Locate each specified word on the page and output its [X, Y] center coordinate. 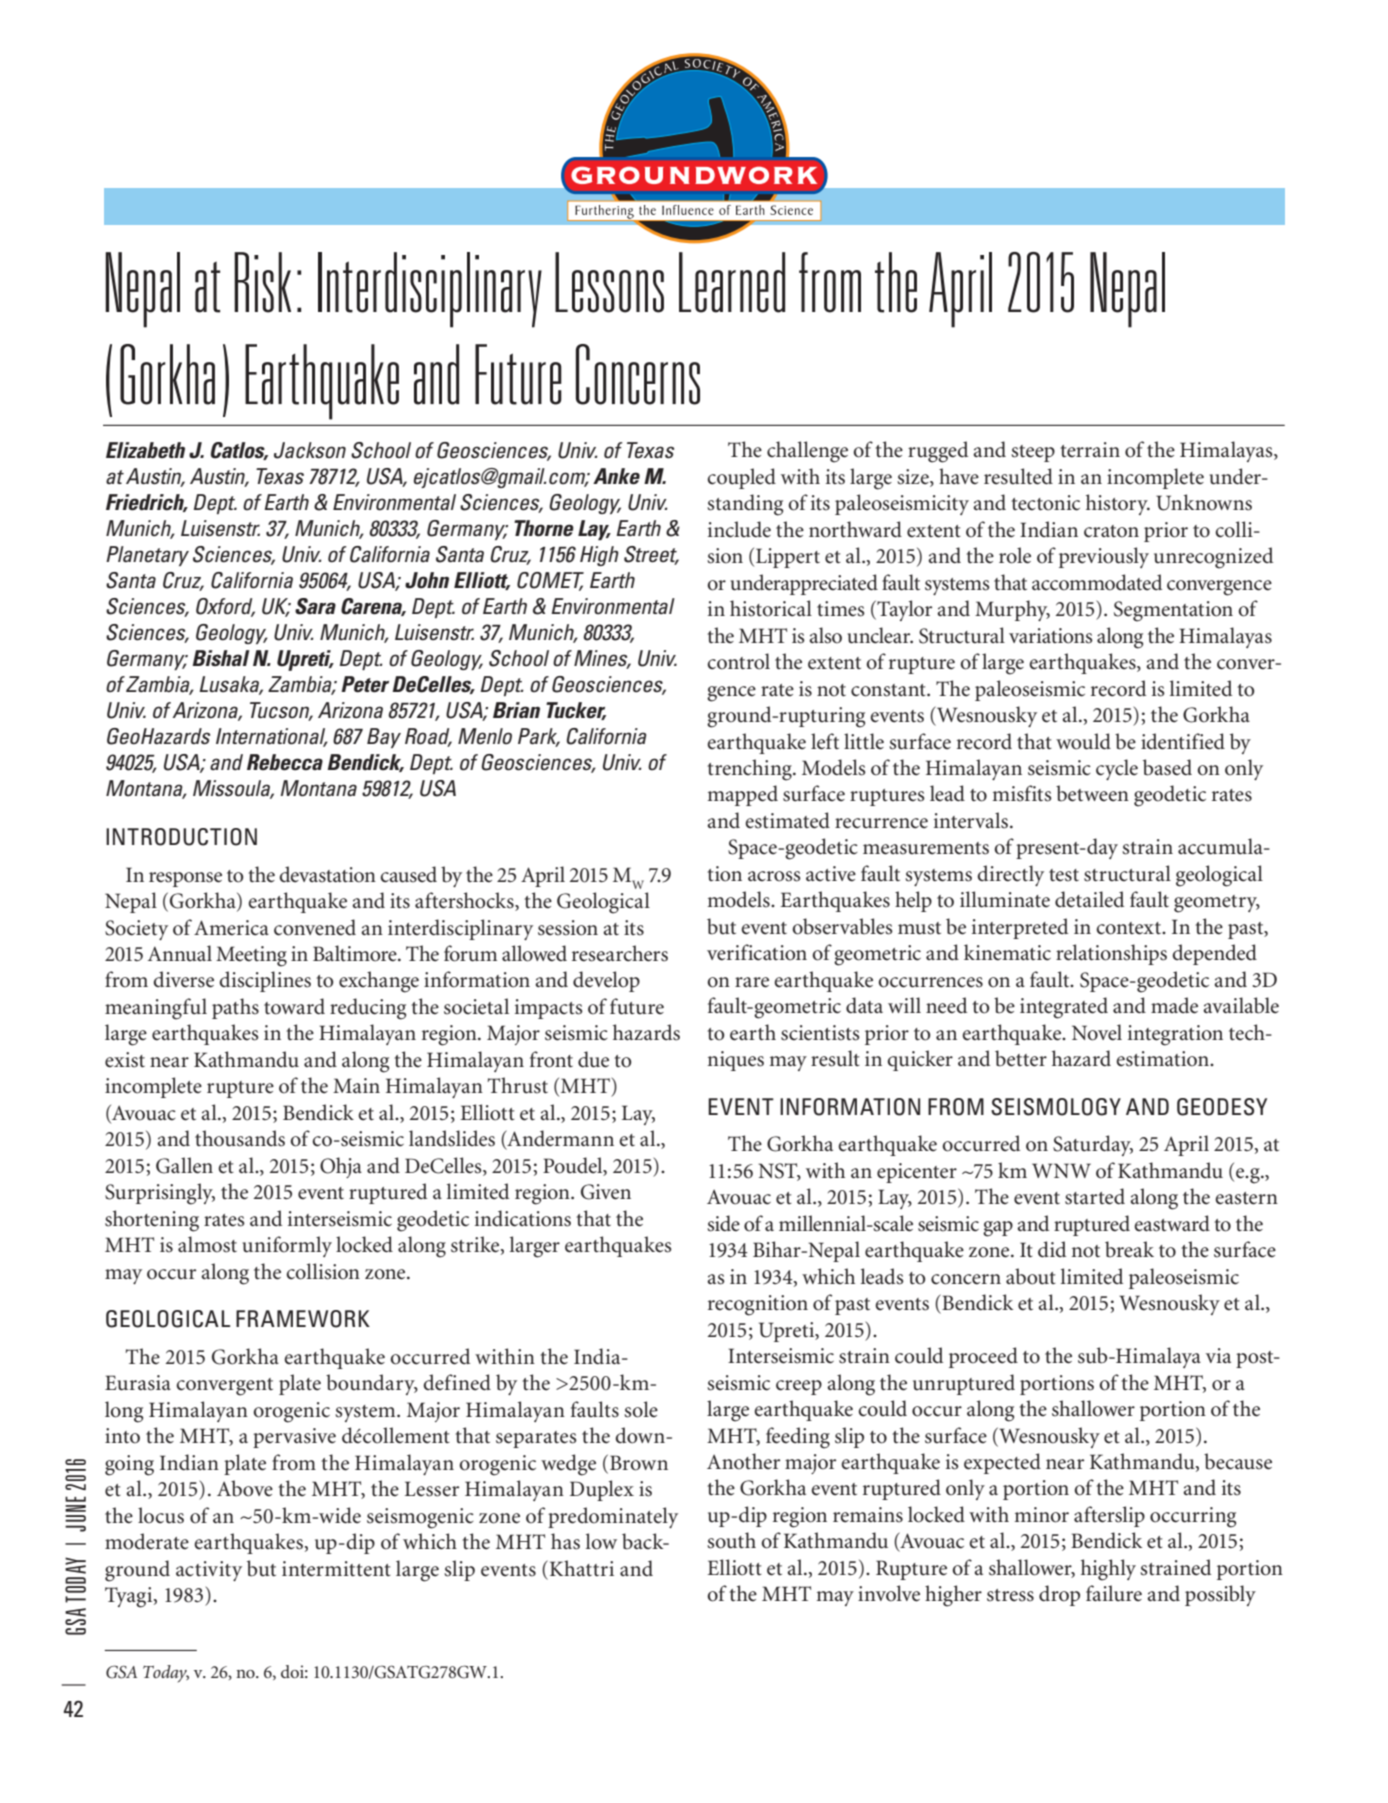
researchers [620, 953]
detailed [1089, 899]
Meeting [251, 956]
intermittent [336, 1569]
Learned [732, 282]
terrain [1090, 450]
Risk [262, 282]
